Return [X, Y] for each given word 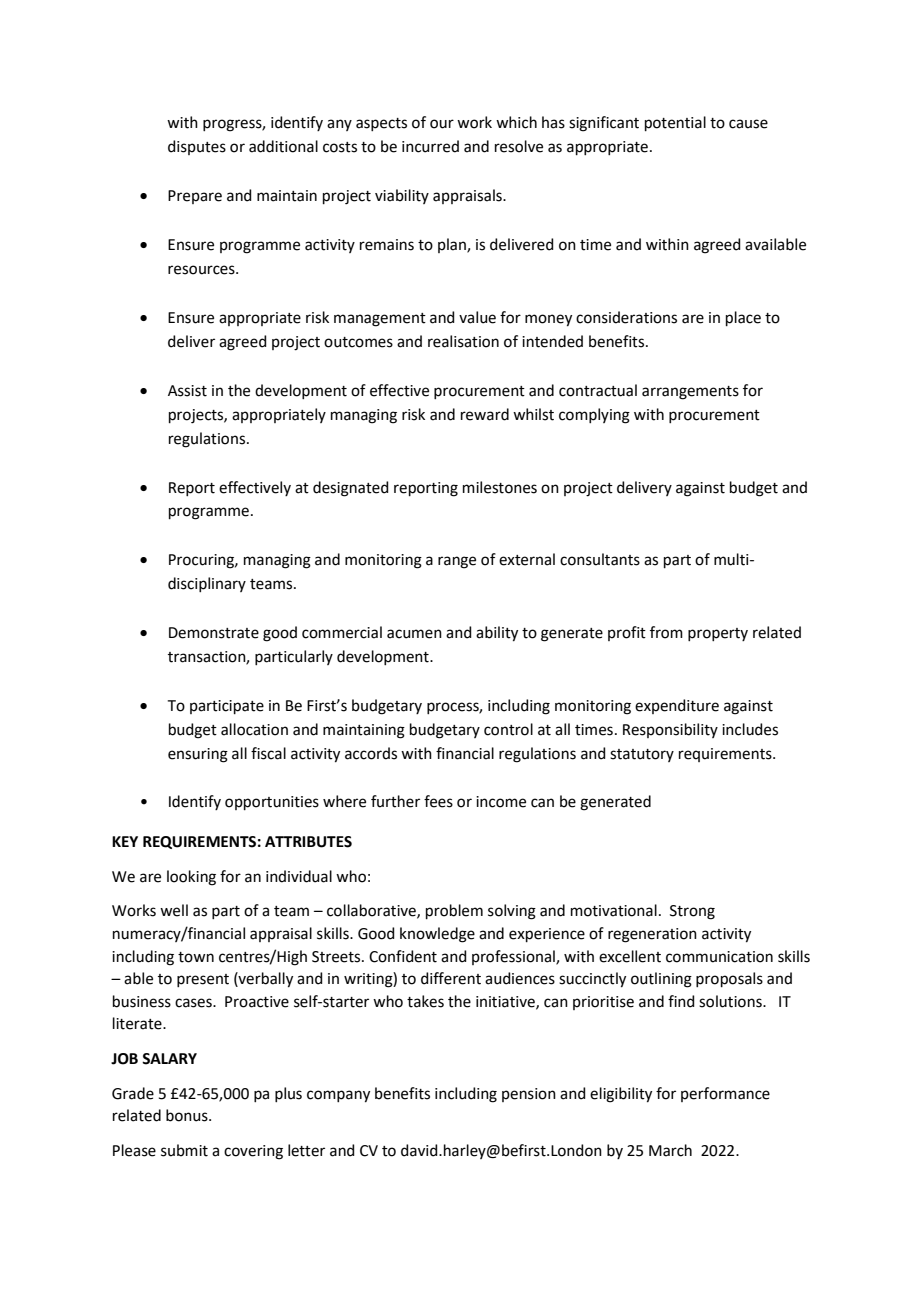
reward [485, 414]
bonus [188, 1115]
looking [191, 878]
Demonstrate [214, 633]
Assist [187, 391]
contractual [598, 390]
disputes [197, 147]
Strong [692, 912]
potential [675, 123]
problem [454, 911]
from [666, 632]
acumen [414, 634]
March [670, 1150]
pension [529, 1095]
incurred [430, 146]
